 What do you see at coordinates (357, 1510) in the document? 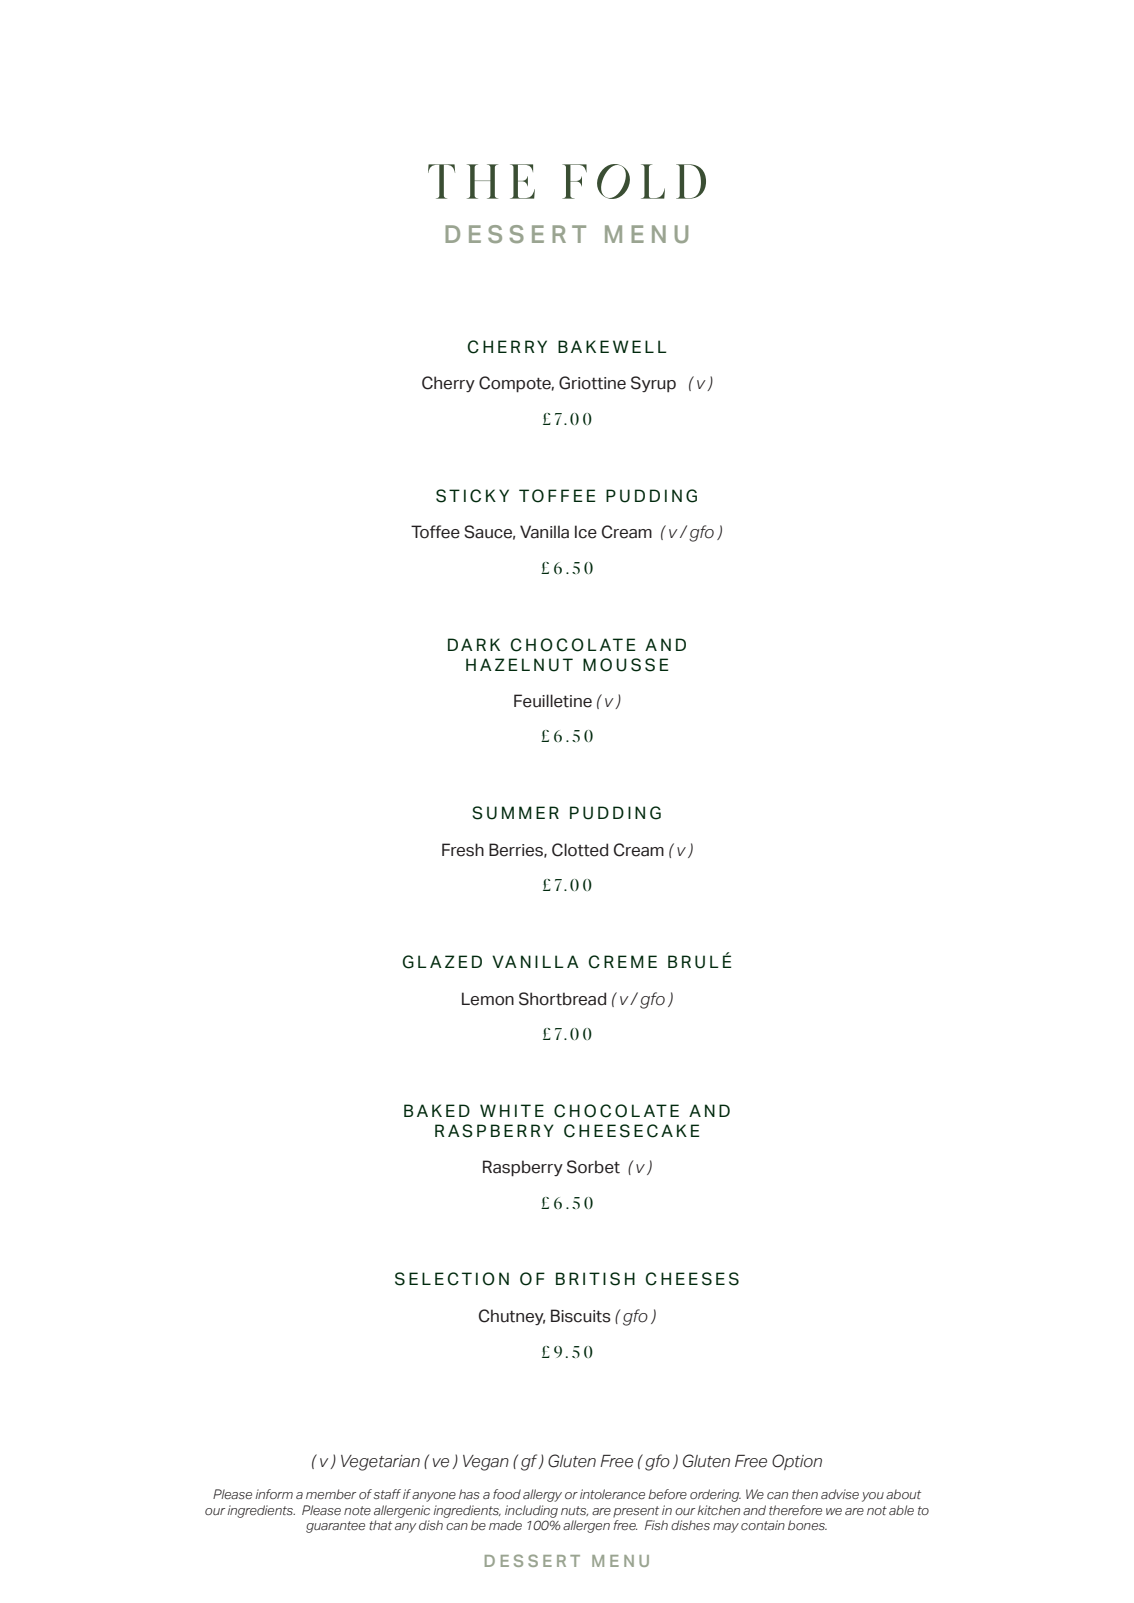
I see `note` at bounding box center [357, 1510].
